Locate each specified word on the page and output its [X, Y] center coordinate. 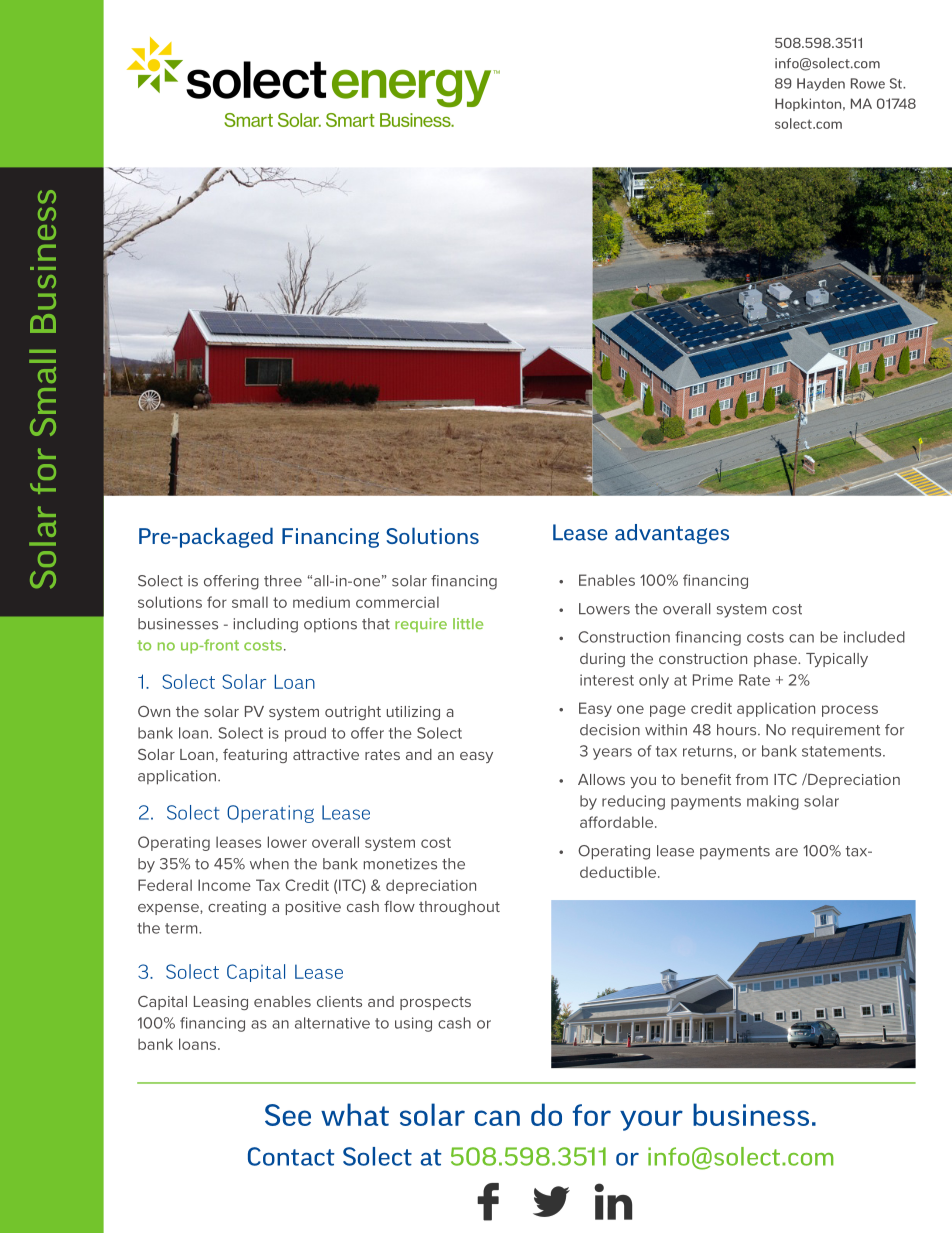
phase [776, 660]
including [266, 625]
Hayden [821, 84]
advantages [672, 534]
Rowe [868, 83]
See [288, 1115]
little [468, 623]
